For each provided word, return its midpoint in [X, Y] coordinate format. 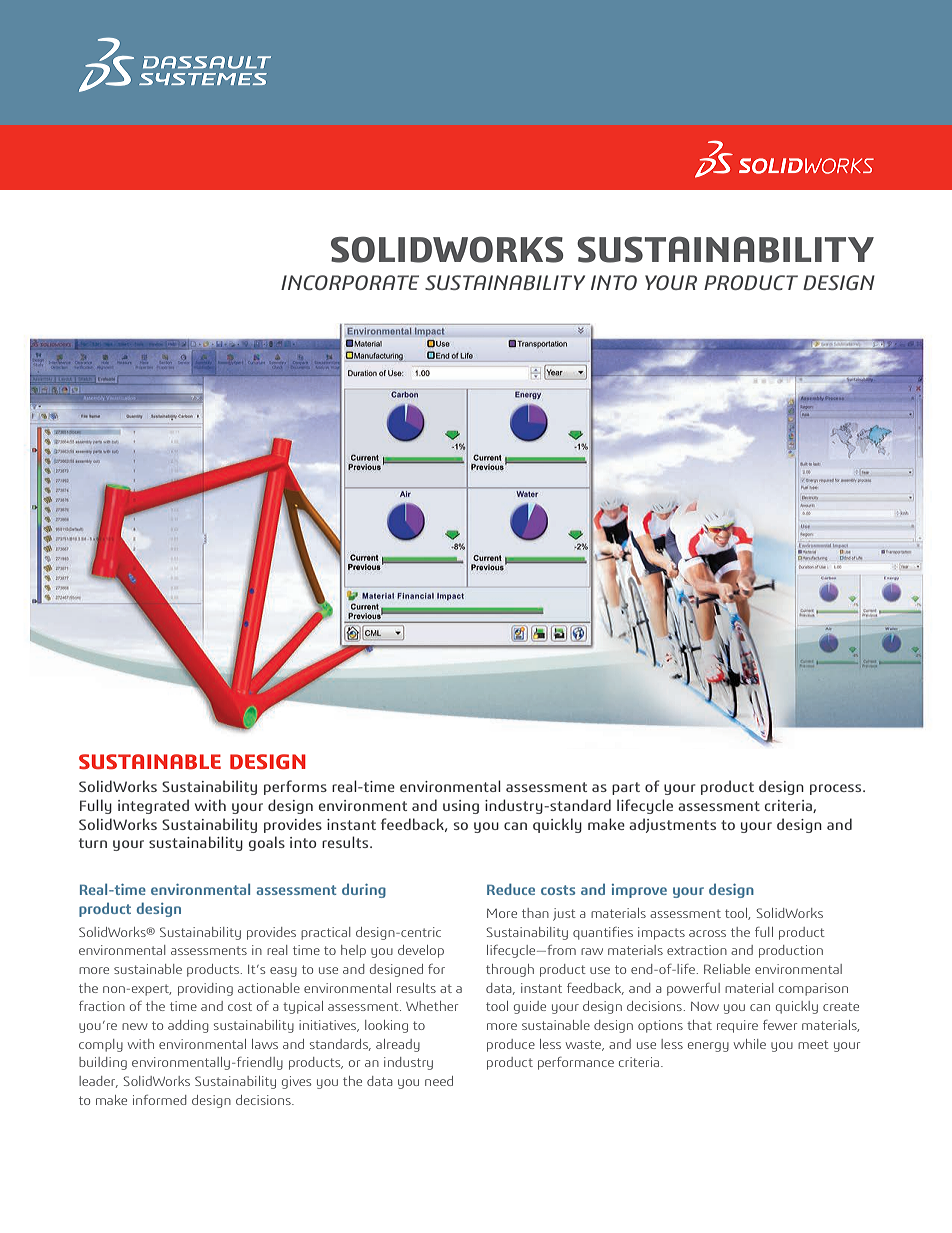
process [837, 789]
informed [159, 1100]
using [461, 807]
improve [639, 891]
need [439, 1081]
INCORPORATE [350, 282]
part [626, 788]
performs [295, 787]
